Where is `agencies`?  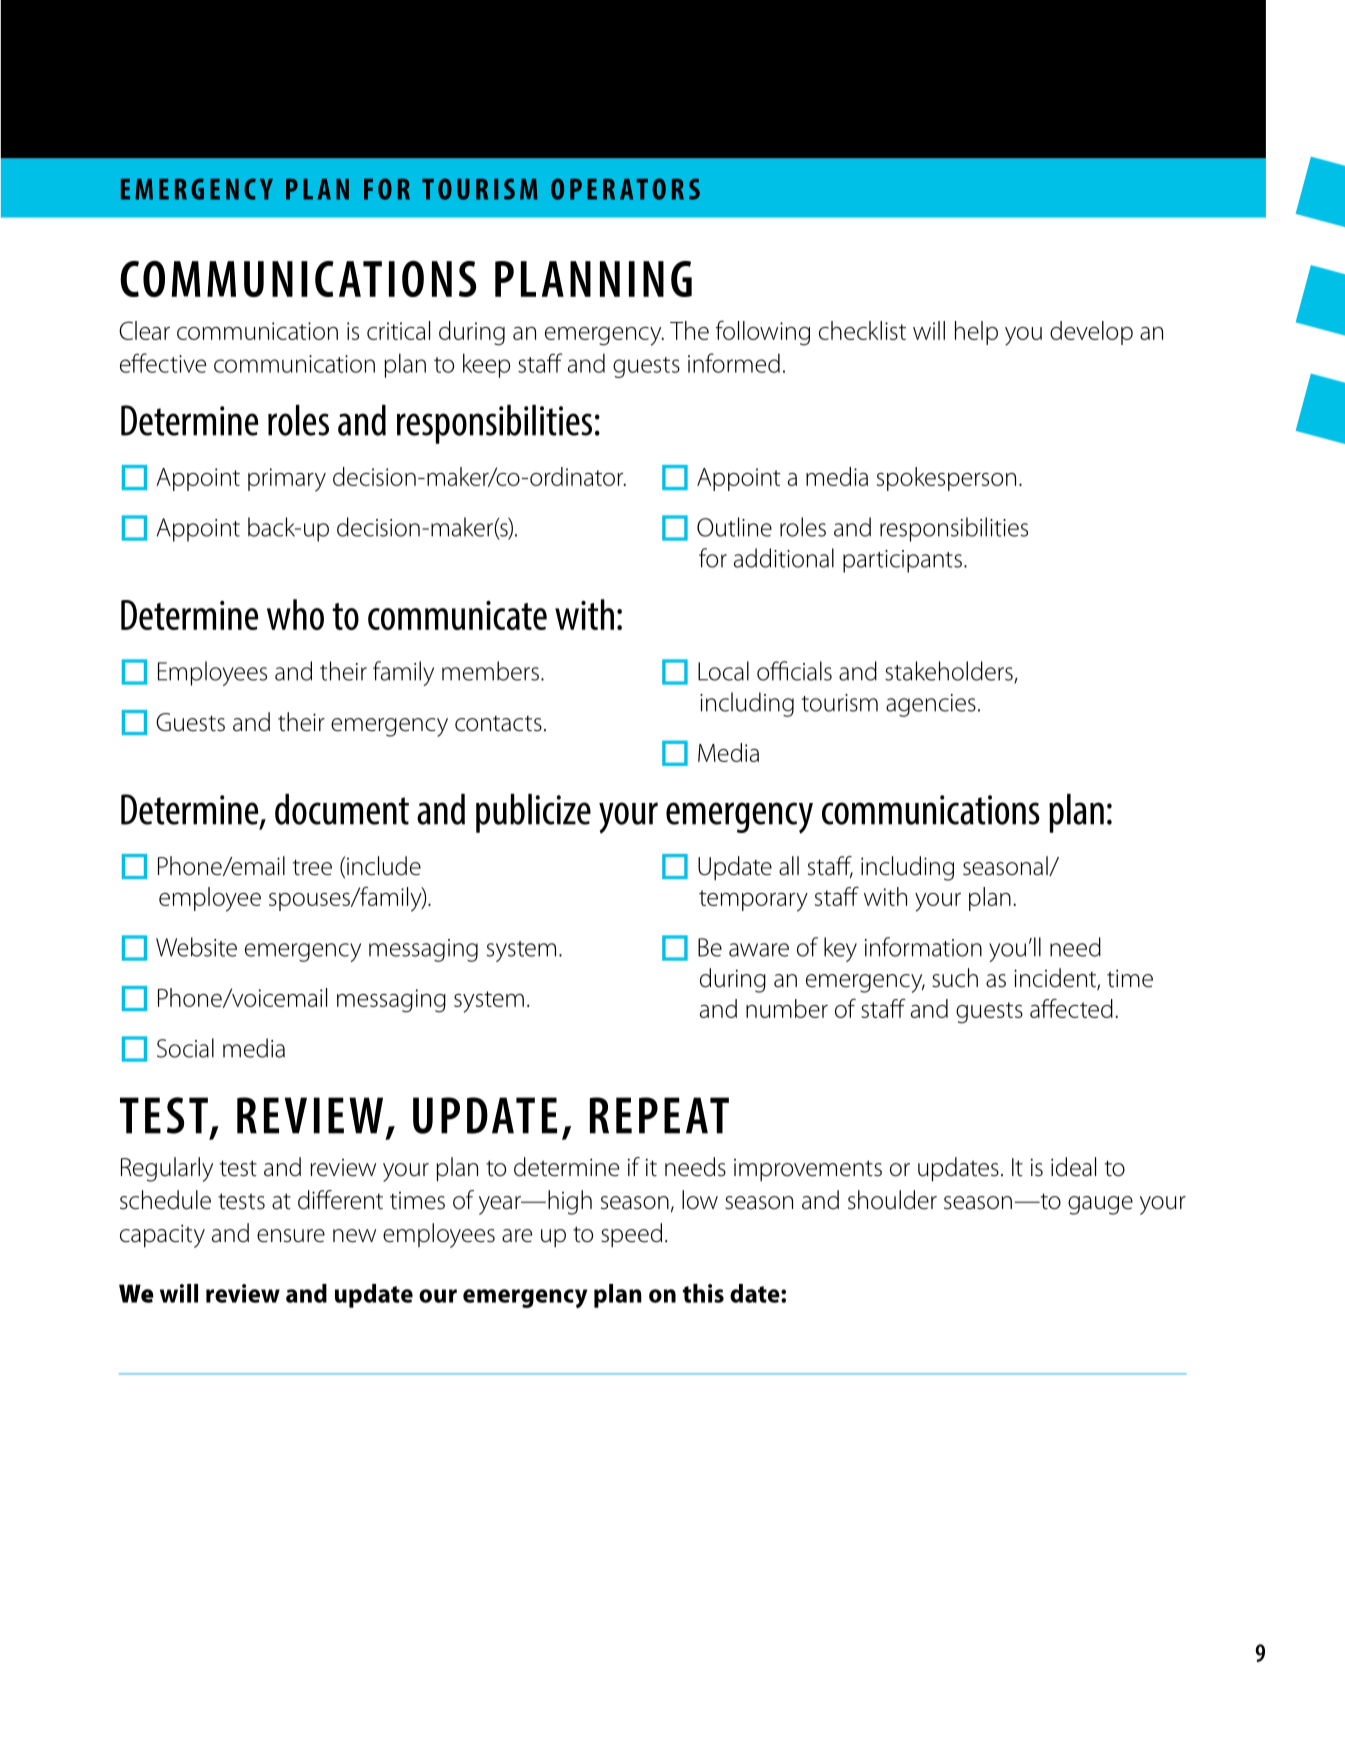
agencies is located at coordinates (931, 705).
